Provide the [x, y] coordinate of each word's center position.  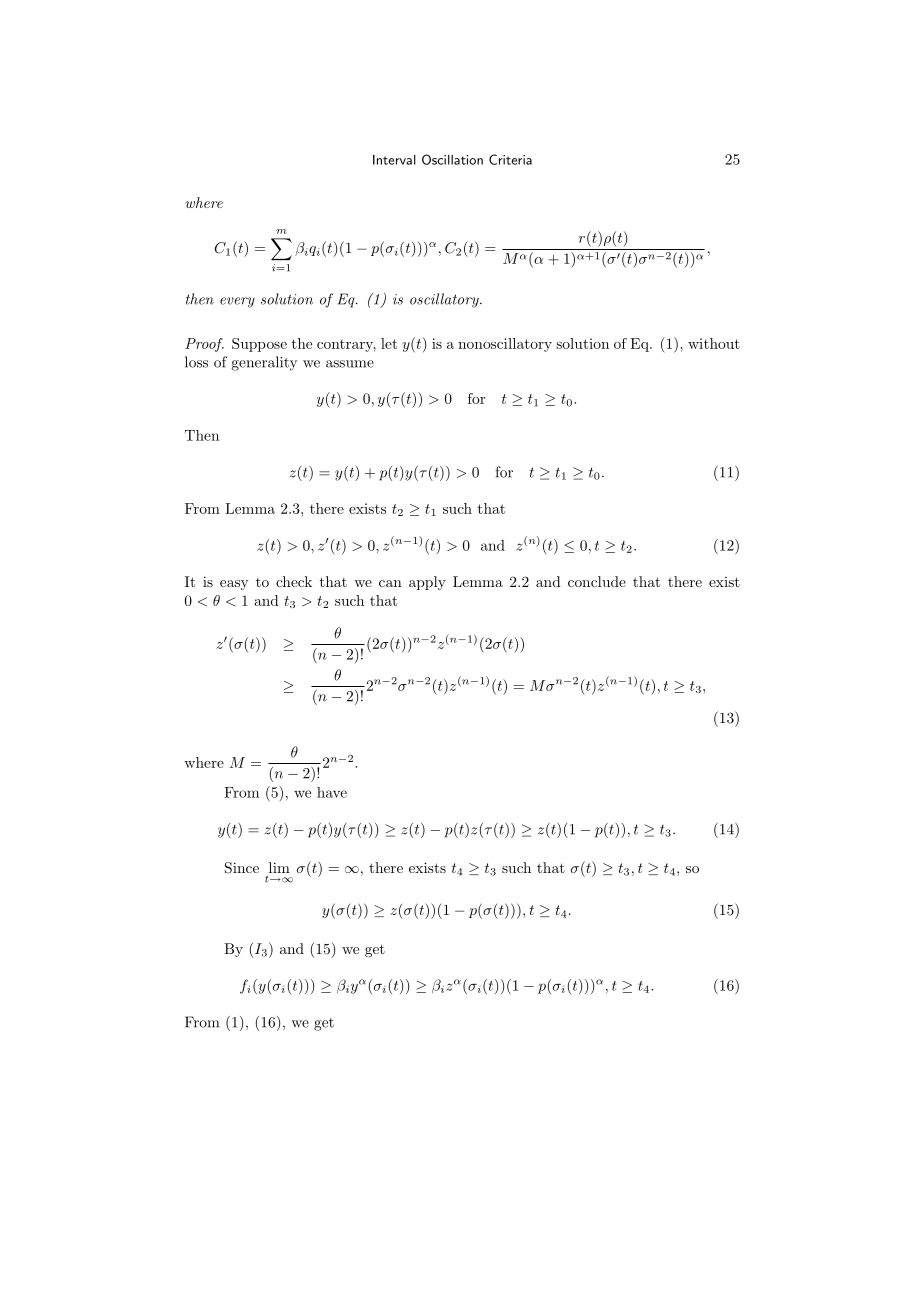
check [294, 581]
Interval [394, 160]
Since [242, 868]
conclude [597, 581]
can [390, 583]
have [332, 792]
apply [427, 583]
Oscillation [452, 159]
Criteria [510, 159]
